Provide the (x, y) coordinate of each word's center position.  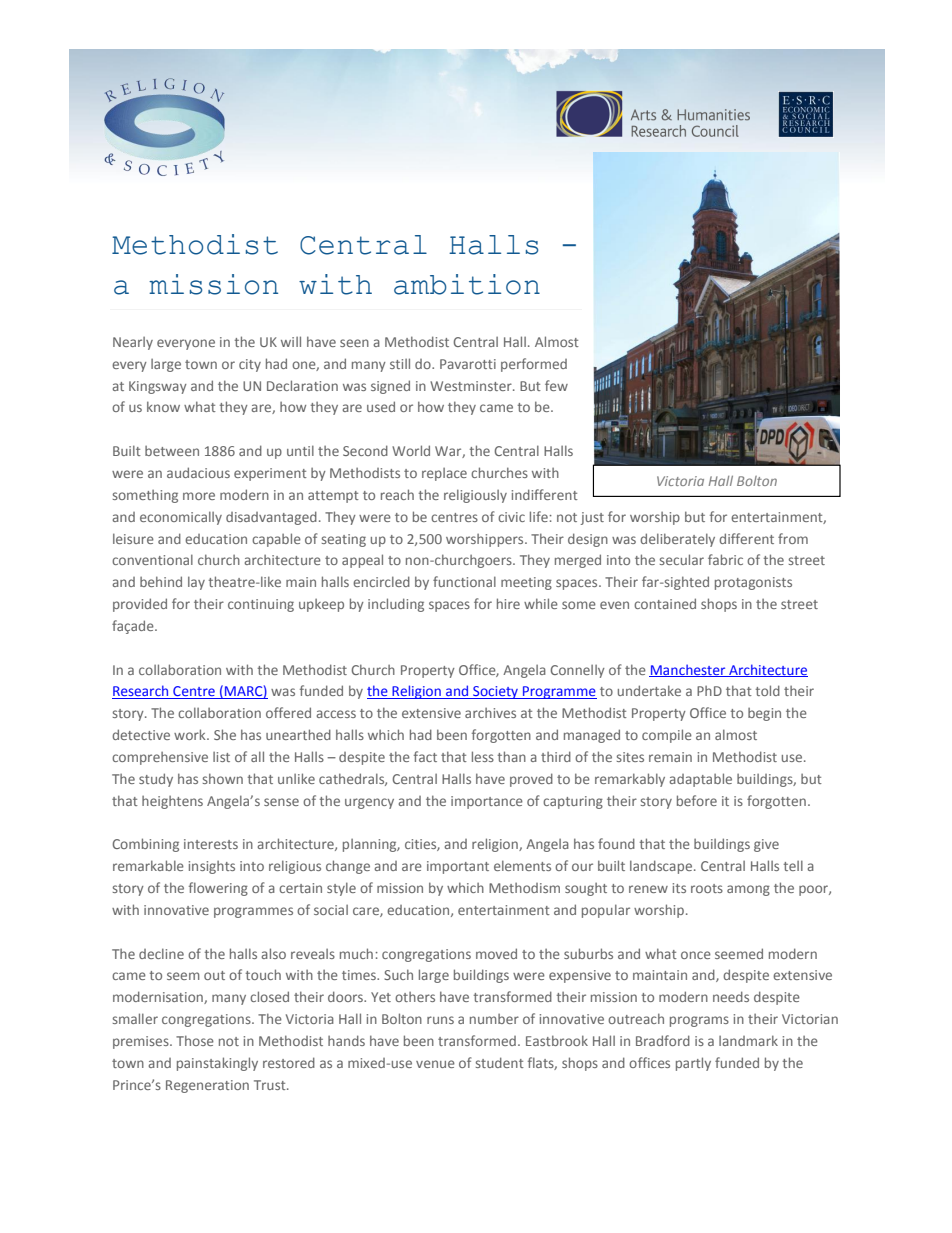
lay (196, 583)
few (556, 385)
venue (435, 1064)
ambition (467, 284)
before (697, 800)
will (291, 341)
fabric (725, 559)
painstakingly (217, 1064)
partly (693, 1064)
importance (487, 802)
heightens (172, 802)
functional (464, 581)
